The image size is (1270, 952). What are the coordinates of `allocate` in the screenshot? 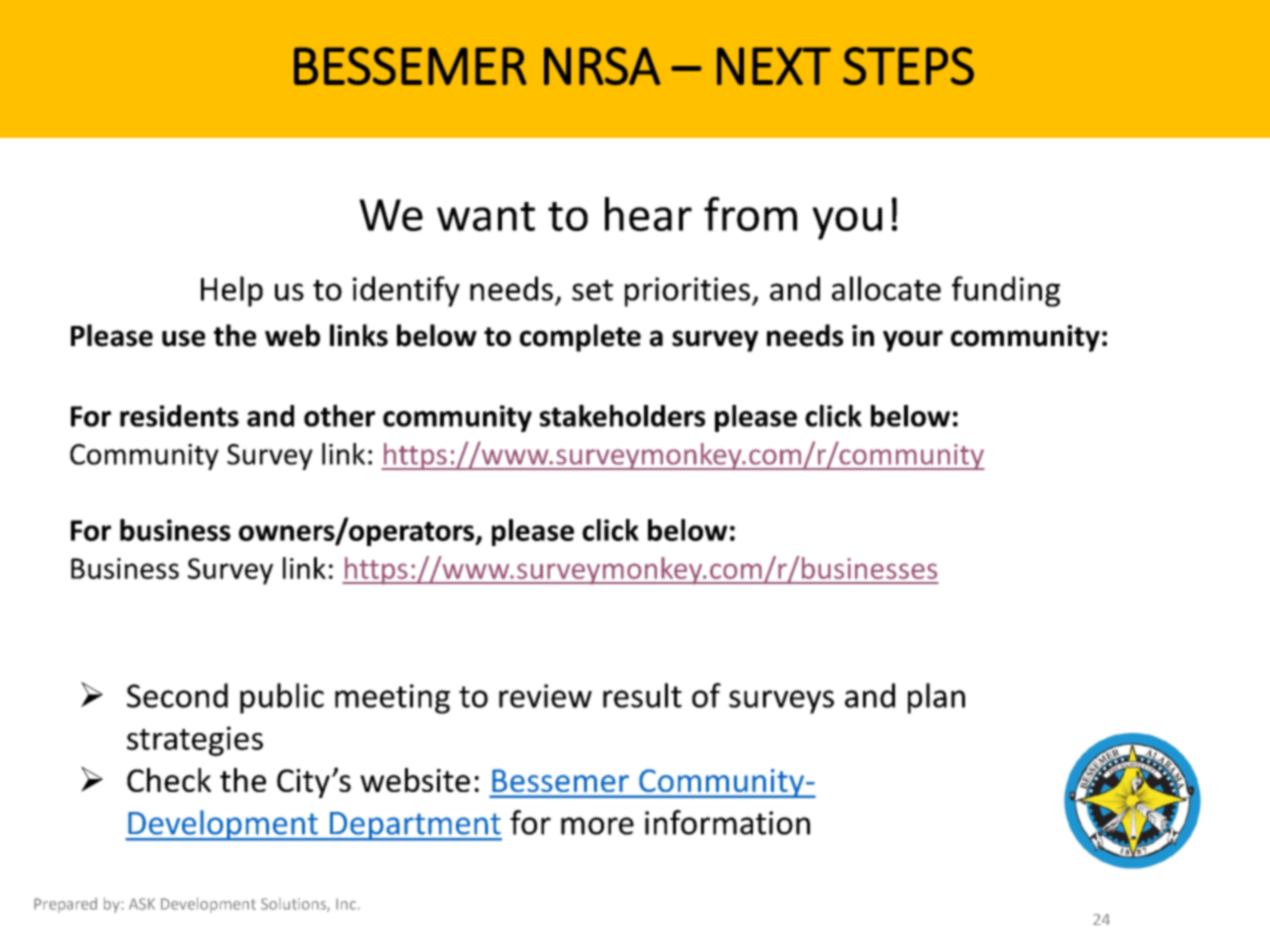 It's located at (886, 288).
